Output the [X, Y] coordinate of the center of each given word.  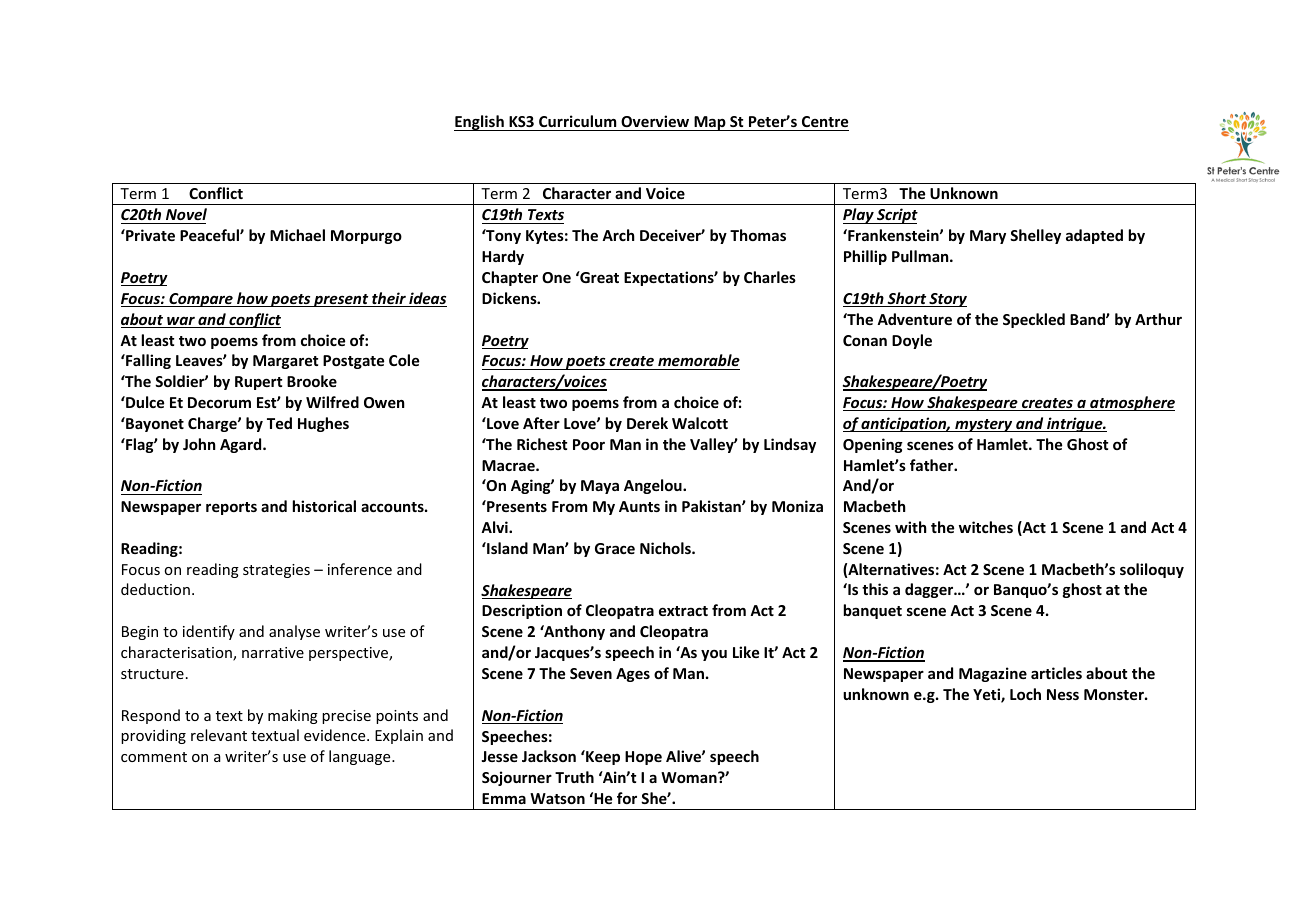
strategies [276, 571]
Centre [825, 121]
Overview [655, 121]
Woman [690, 777]
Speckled [1034, 320]
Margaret [285, 362]
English [480, 123]
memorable [698, 362]
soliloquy [1152, 570]
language [361, 757]
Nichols [666, 548]
